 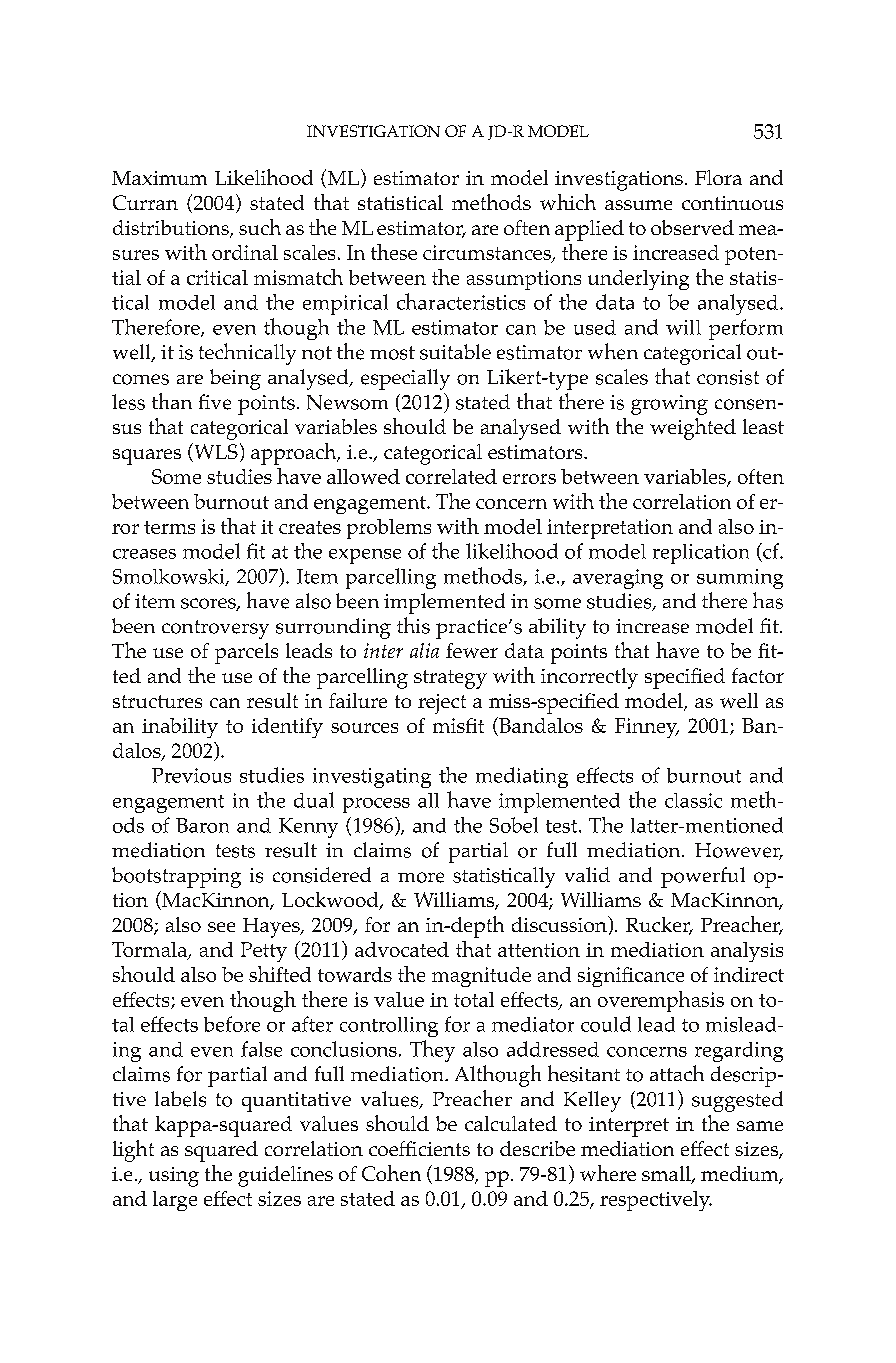 I want to click on using, so click(x=174, y=1177).
